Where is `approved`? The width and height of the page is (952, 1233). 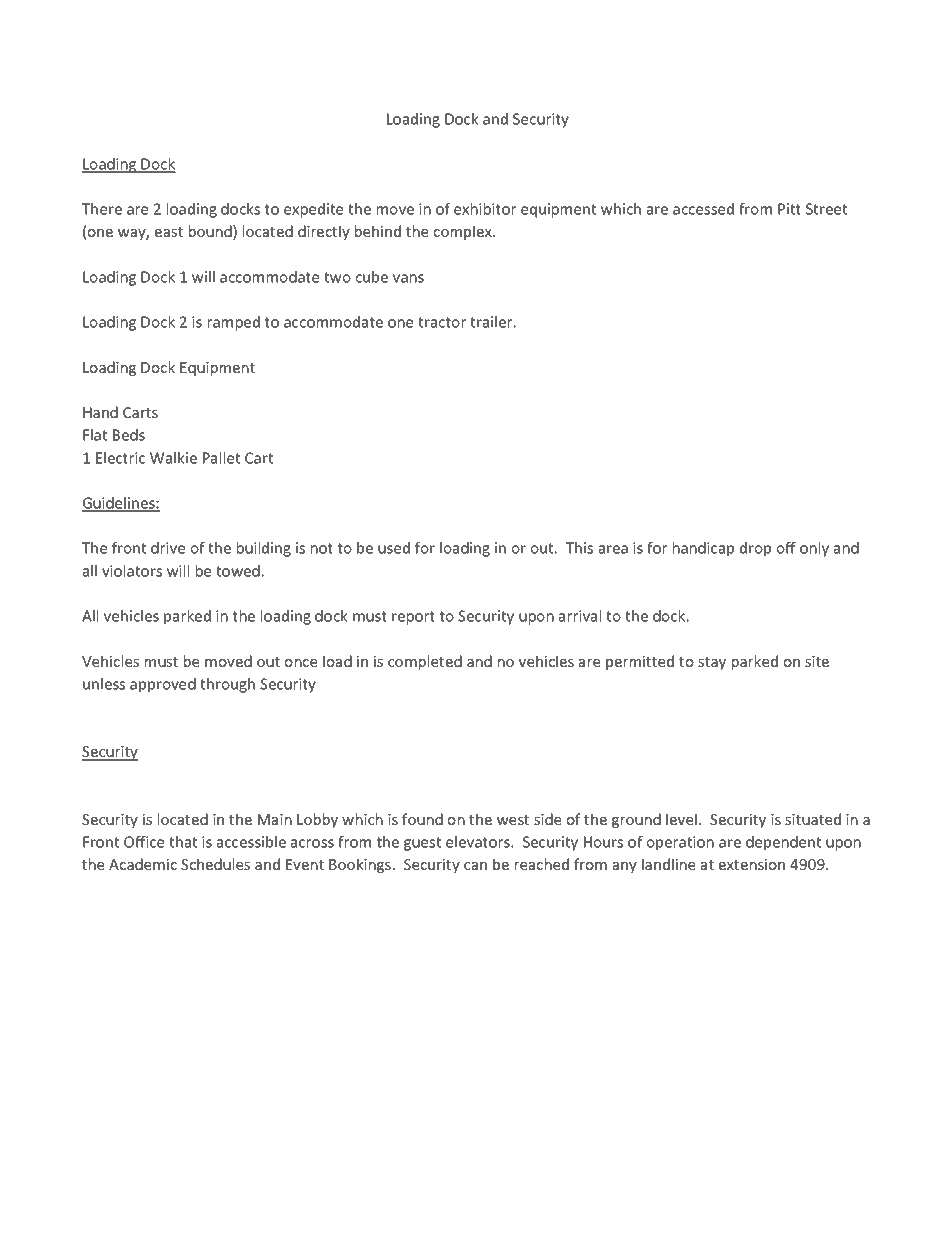
approved is located at coordinates (163, 685).
